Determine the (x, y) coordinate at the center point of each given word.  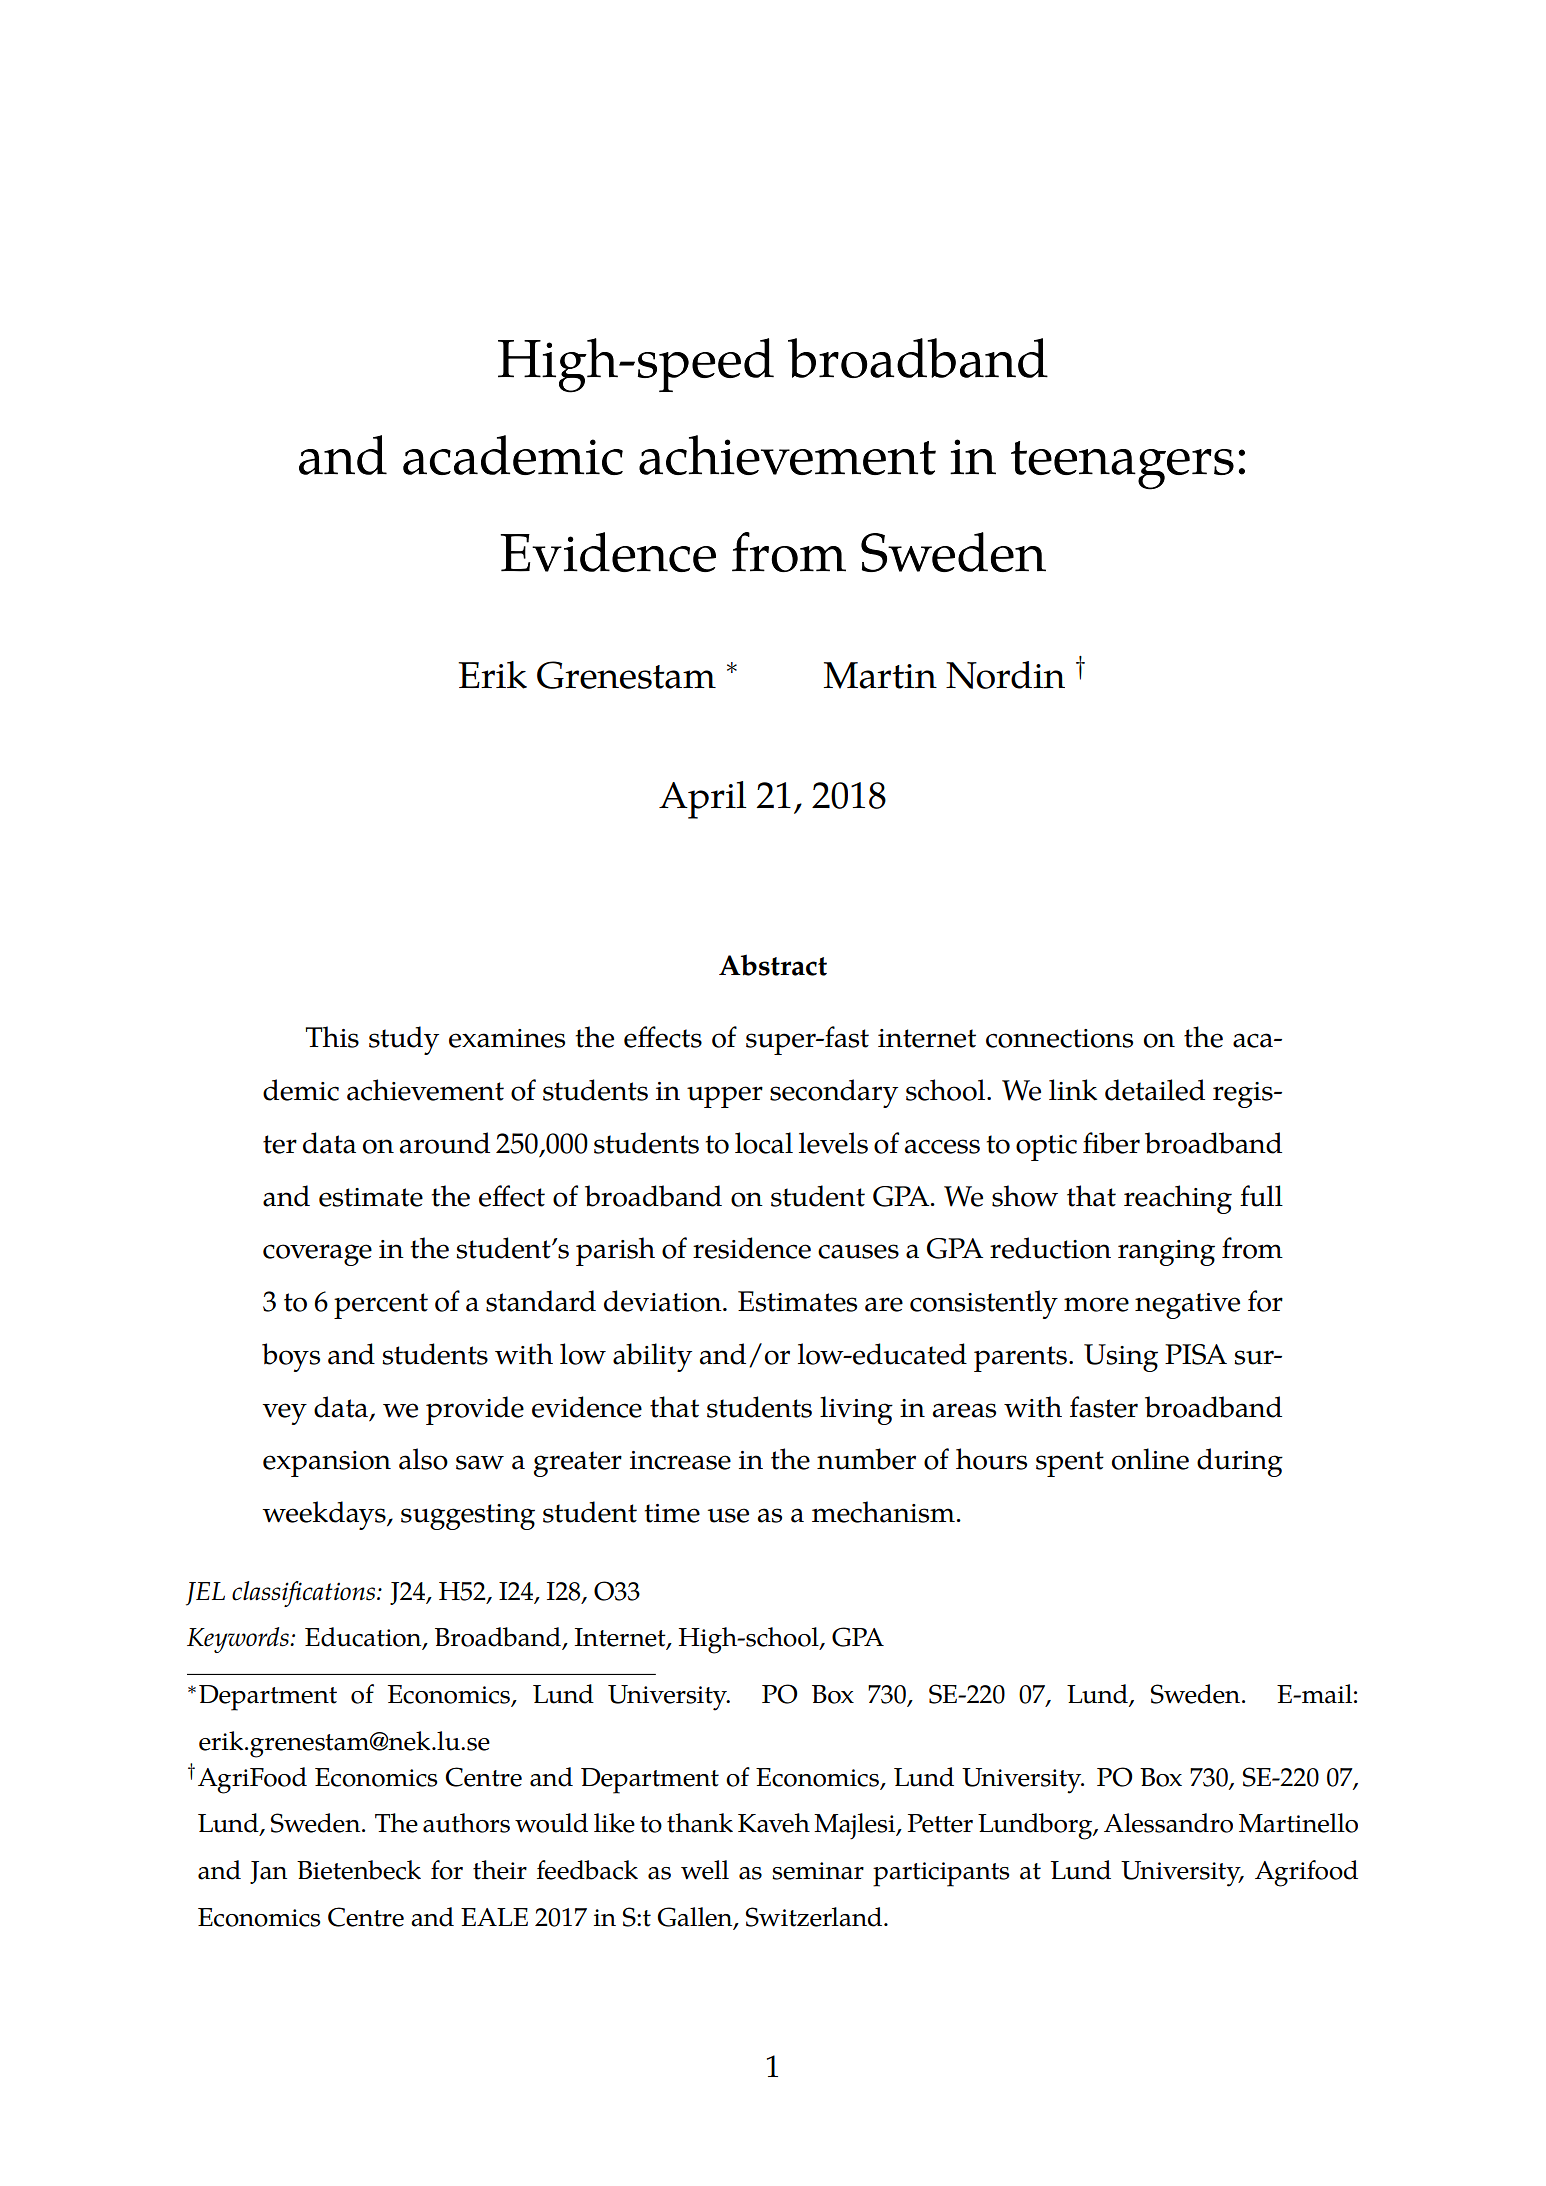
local (764, 1143)
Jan (268, 1872)
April (703, 800)
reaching (1178, 1199)
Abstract (773, 965)
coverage (317, 1255)
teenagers (1122, 465)
